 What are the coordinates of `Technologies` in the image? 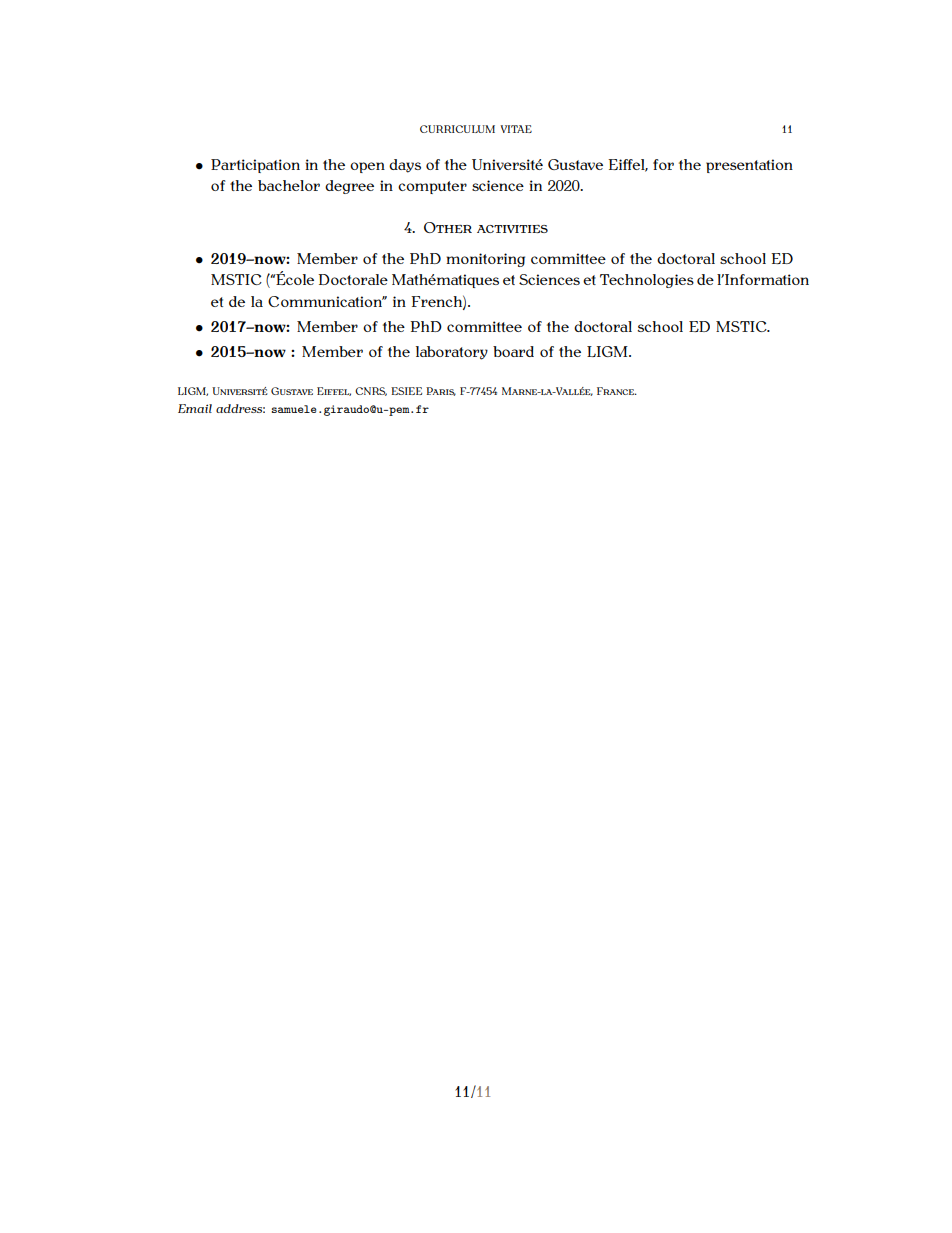 It's located at (647, 281).
